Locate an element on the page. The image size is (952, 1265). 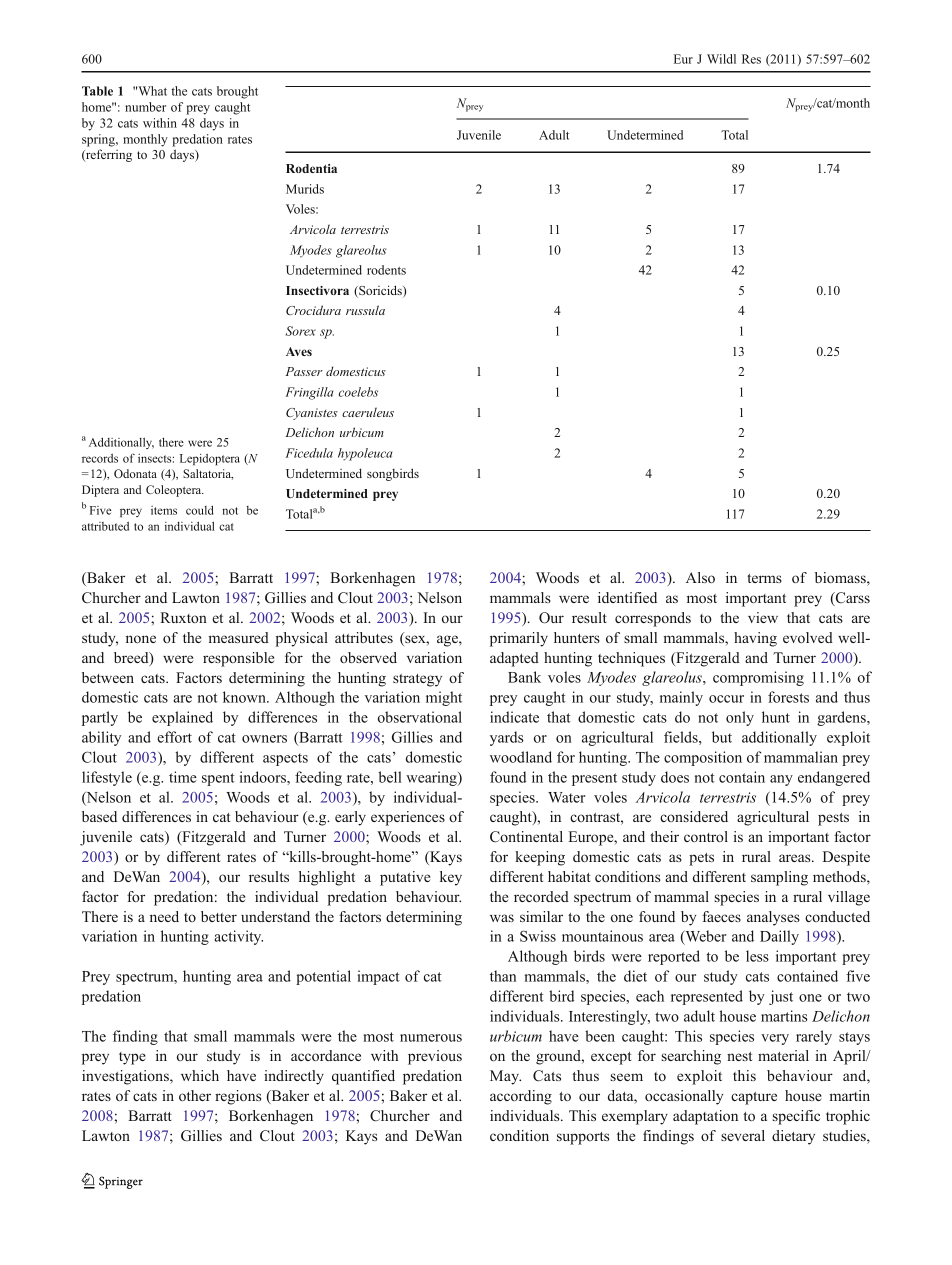
Rodentia is located at coordinates (311, 168).
